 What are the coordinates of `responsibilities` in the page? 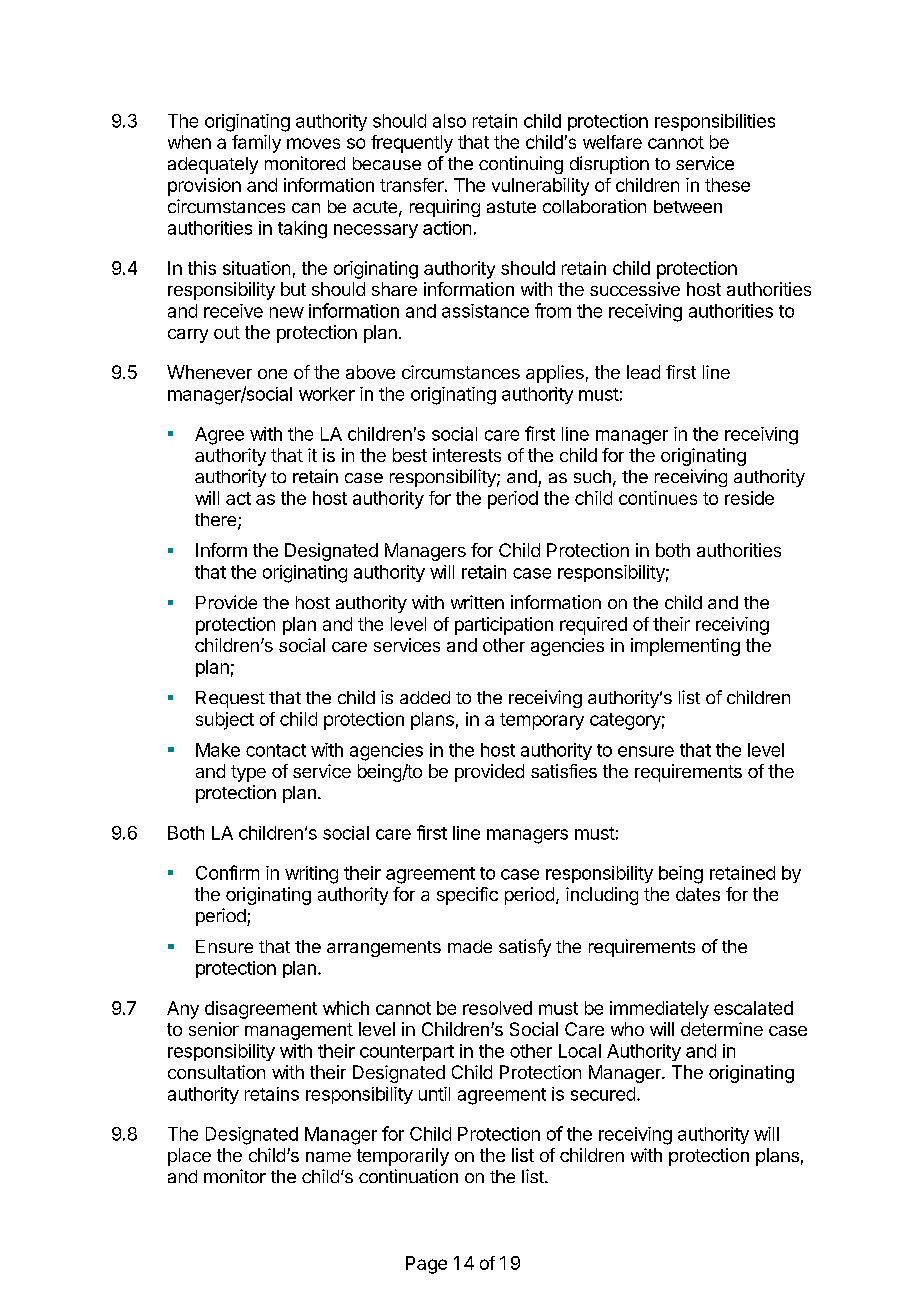 It's located at (715, 122).
